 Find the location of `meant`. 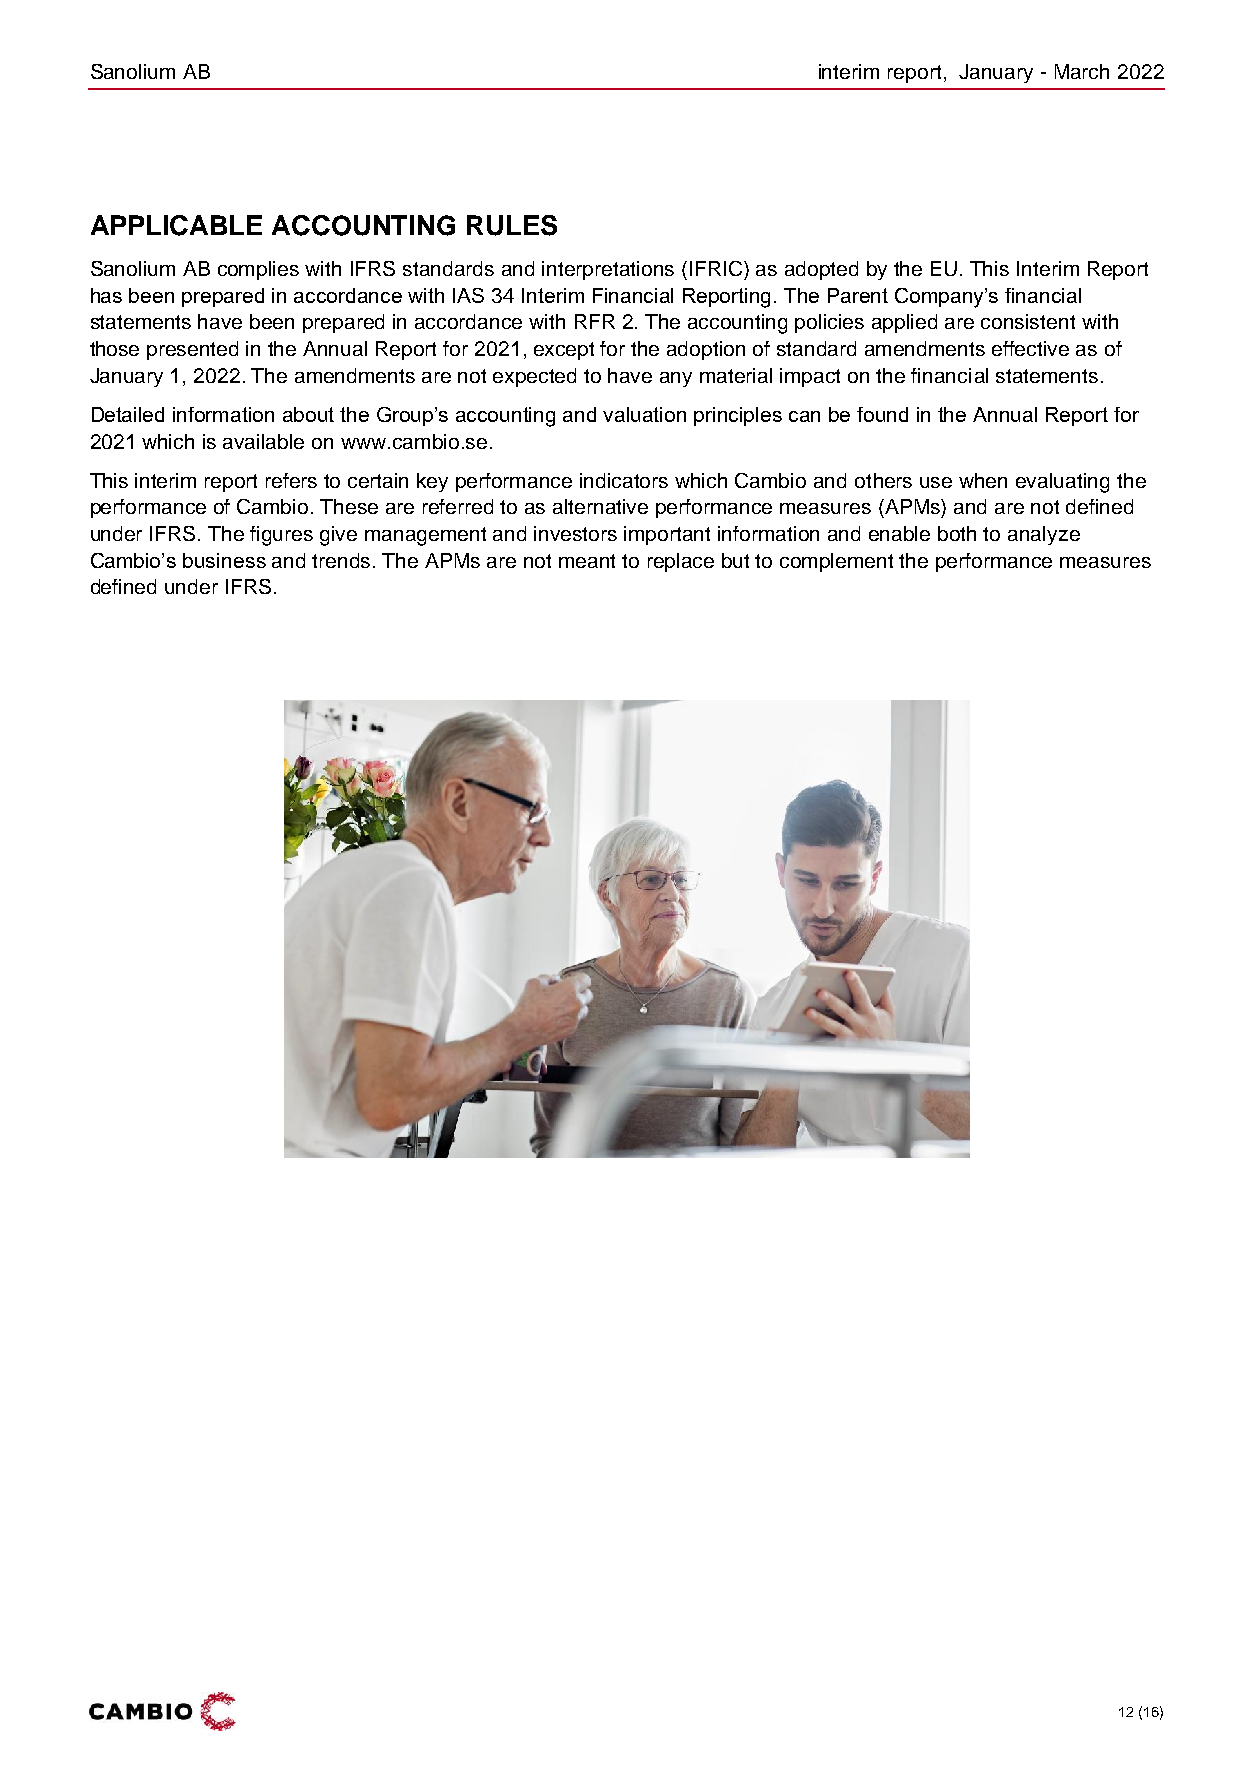

meant is located at coordinates (587, 561).
